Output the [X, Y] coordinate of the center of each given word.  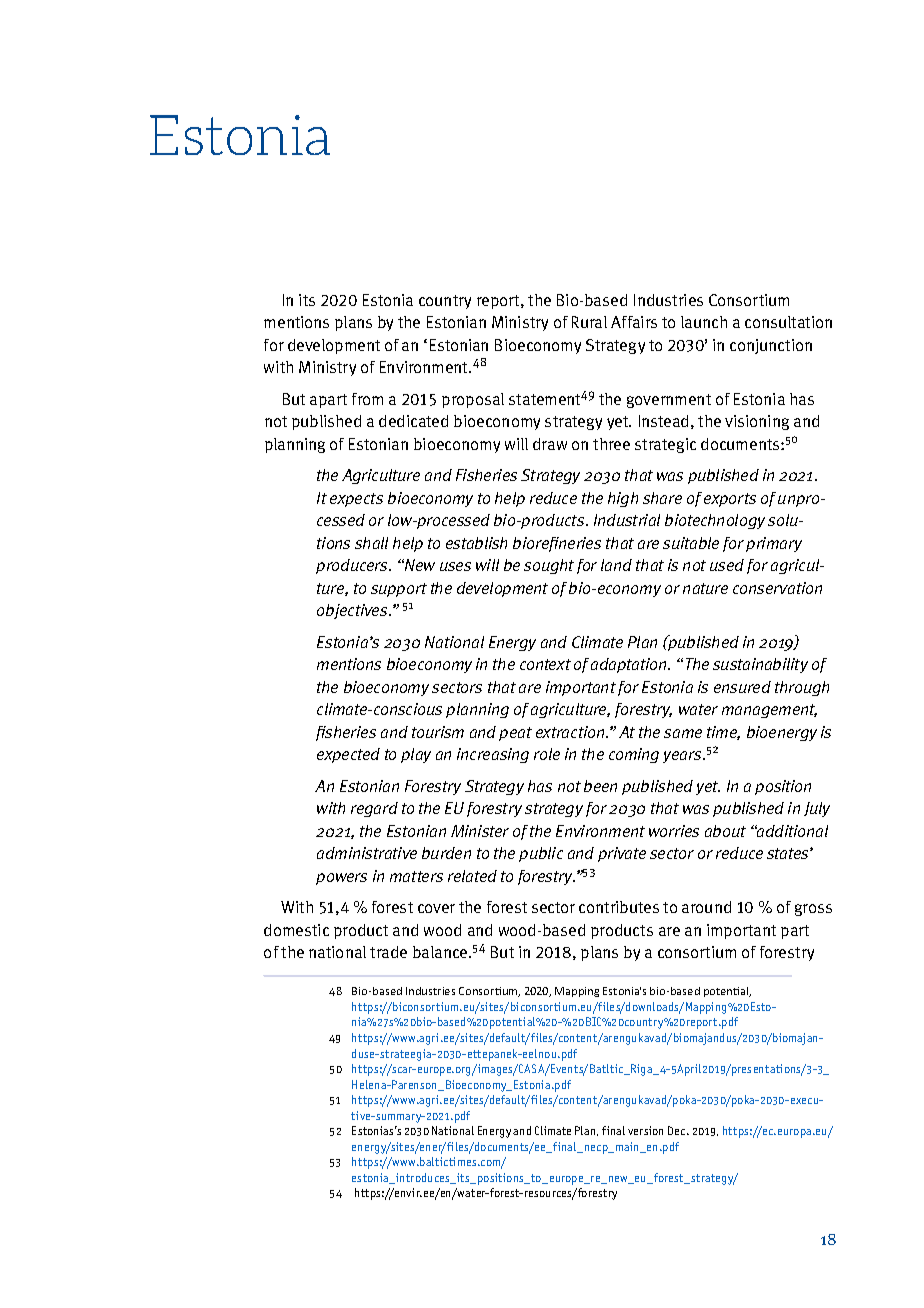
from [367, 399]
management [769, 711]
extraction [571, 732]
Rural [589, 322]
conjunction [771, 346]
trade [388, 952]
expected [348, 755]
